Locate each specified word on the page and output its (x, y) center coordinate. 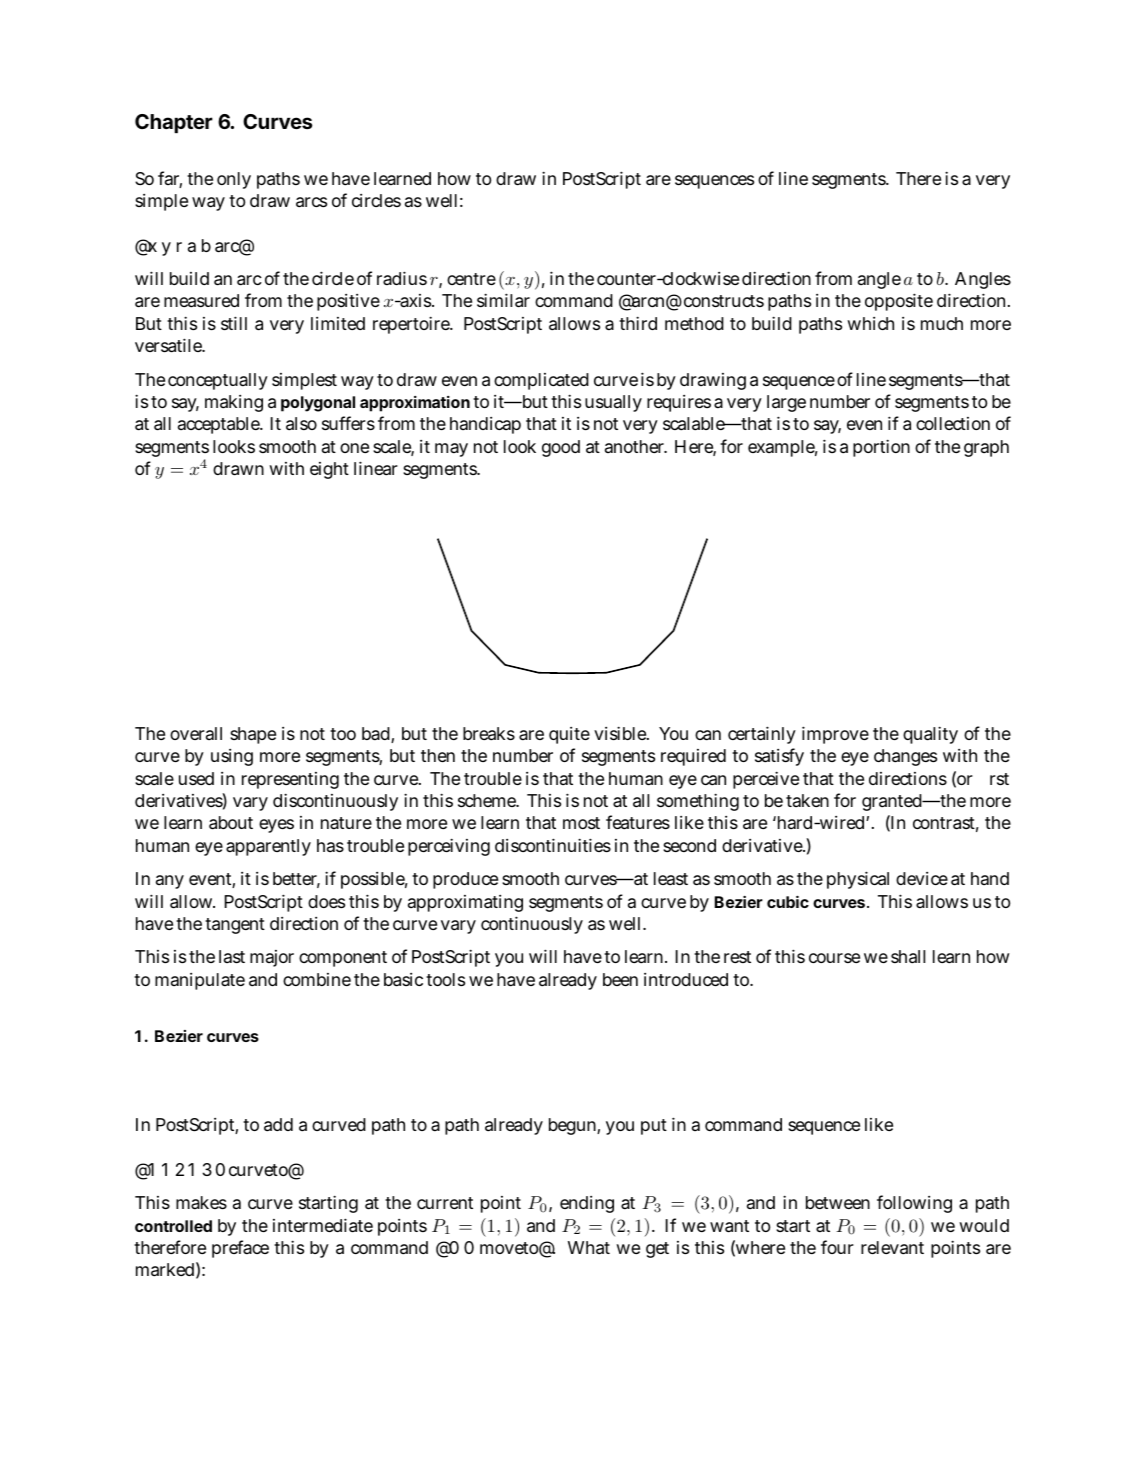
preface (240, 1249)
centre (471, 279)
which (870, 323)
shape (253, 735)
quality (930, 735)
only (234, 180)
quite (569, 735)
